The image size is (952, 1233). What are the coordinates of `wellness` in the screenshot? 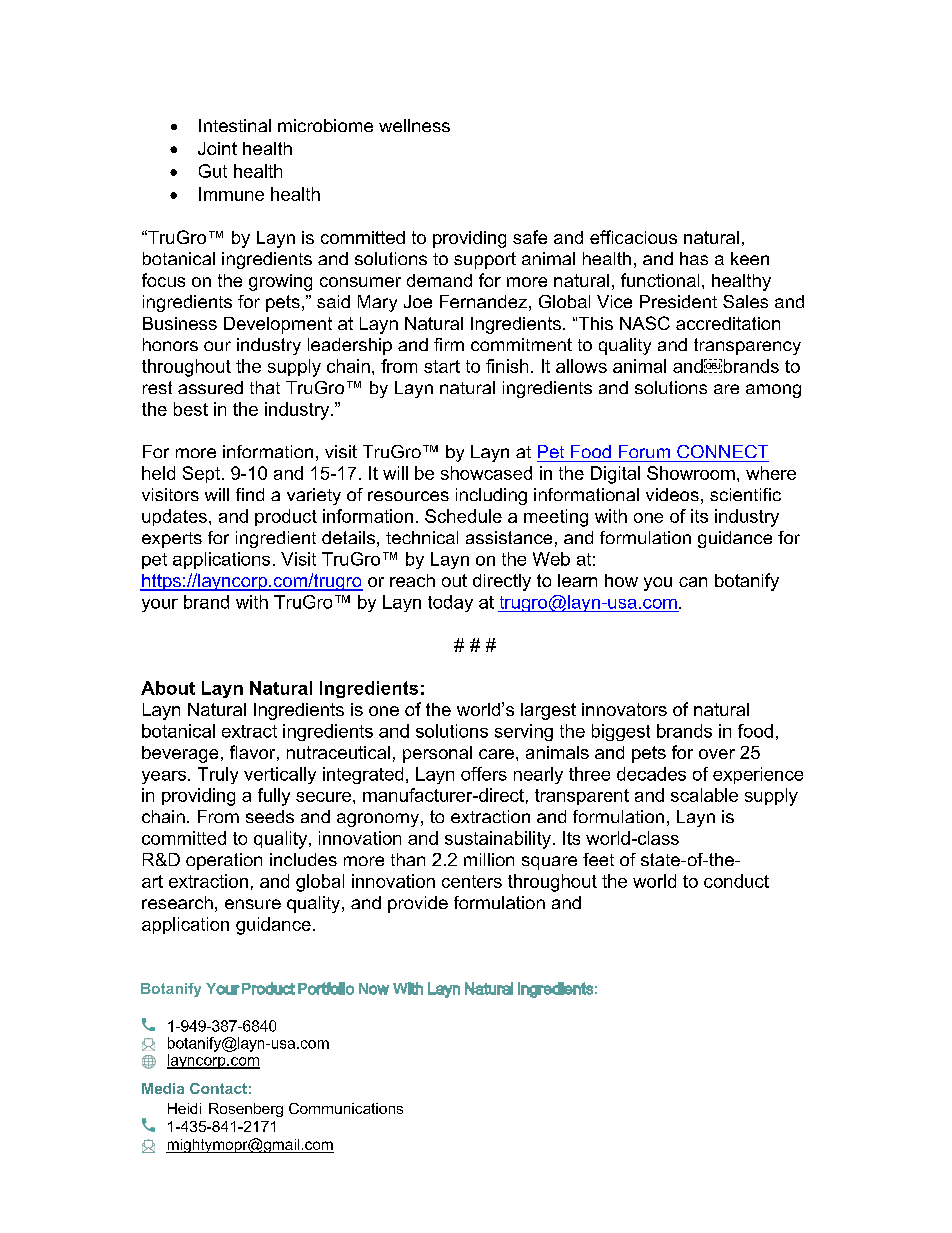 It's located at (414, 125).
